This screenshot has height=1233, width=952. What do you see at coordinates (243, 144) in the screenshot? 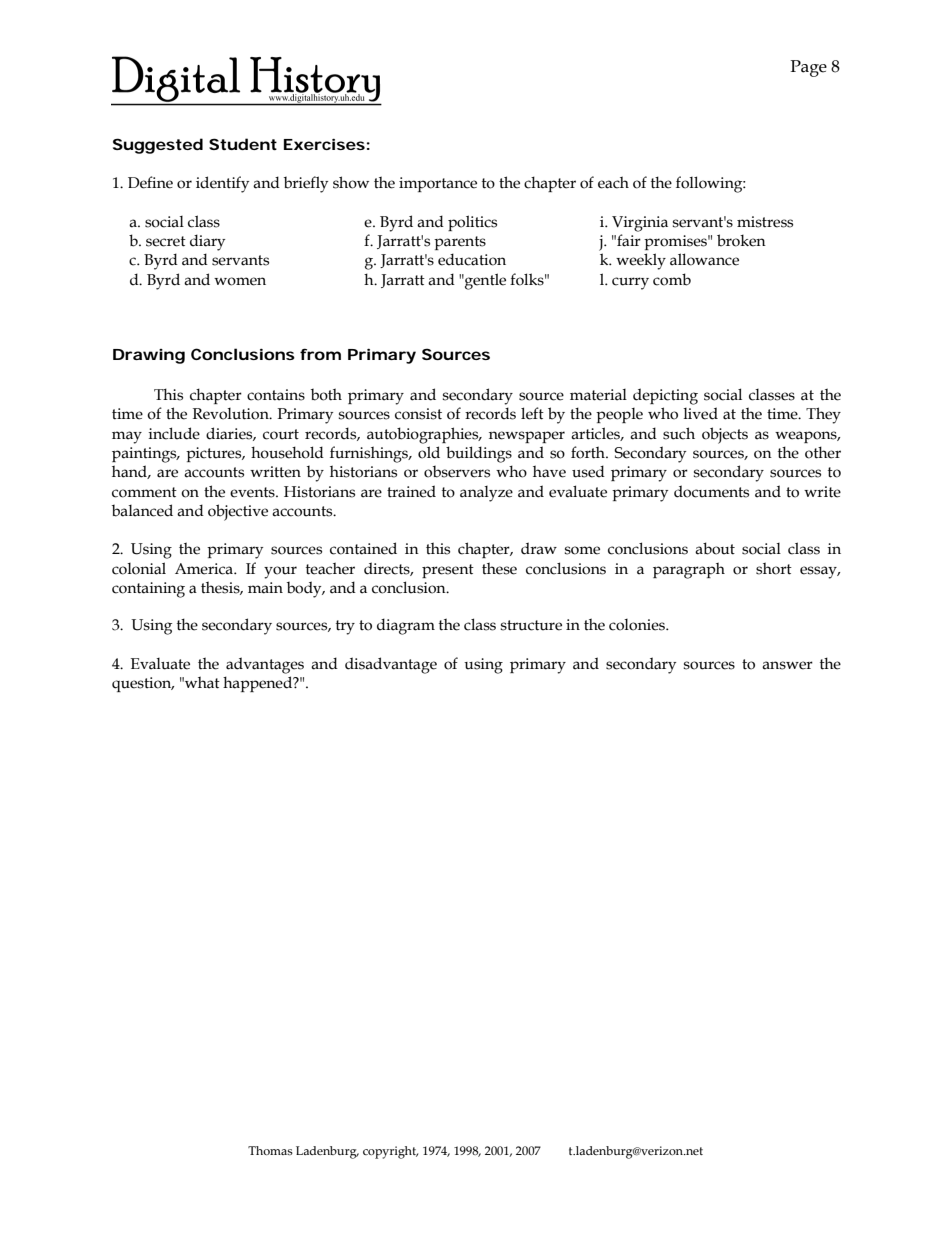
I see `Student` at bounding box center [243, 144].
